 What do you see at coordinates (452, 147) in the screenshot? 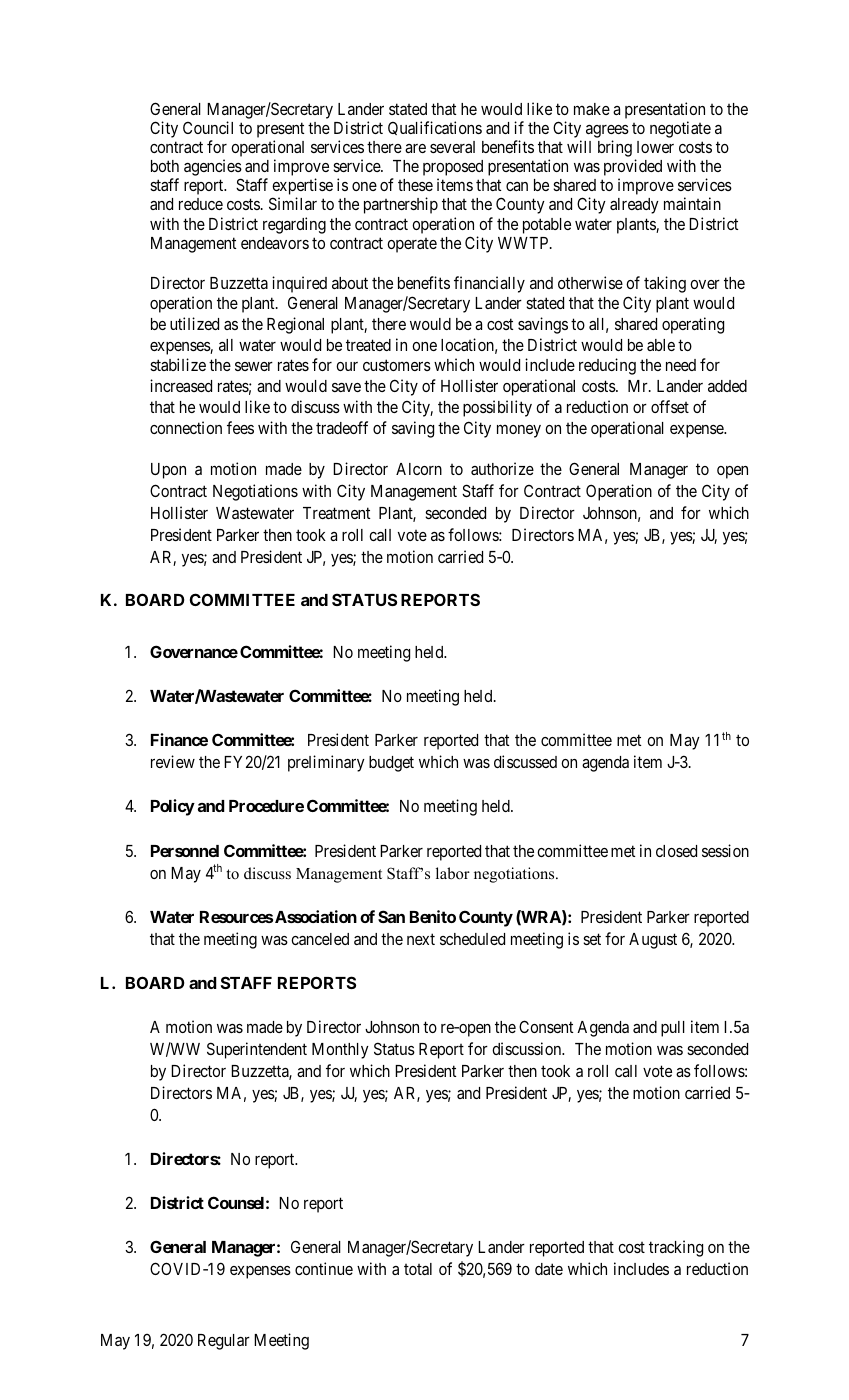
I see `several` at bounding box center [452, 147].
